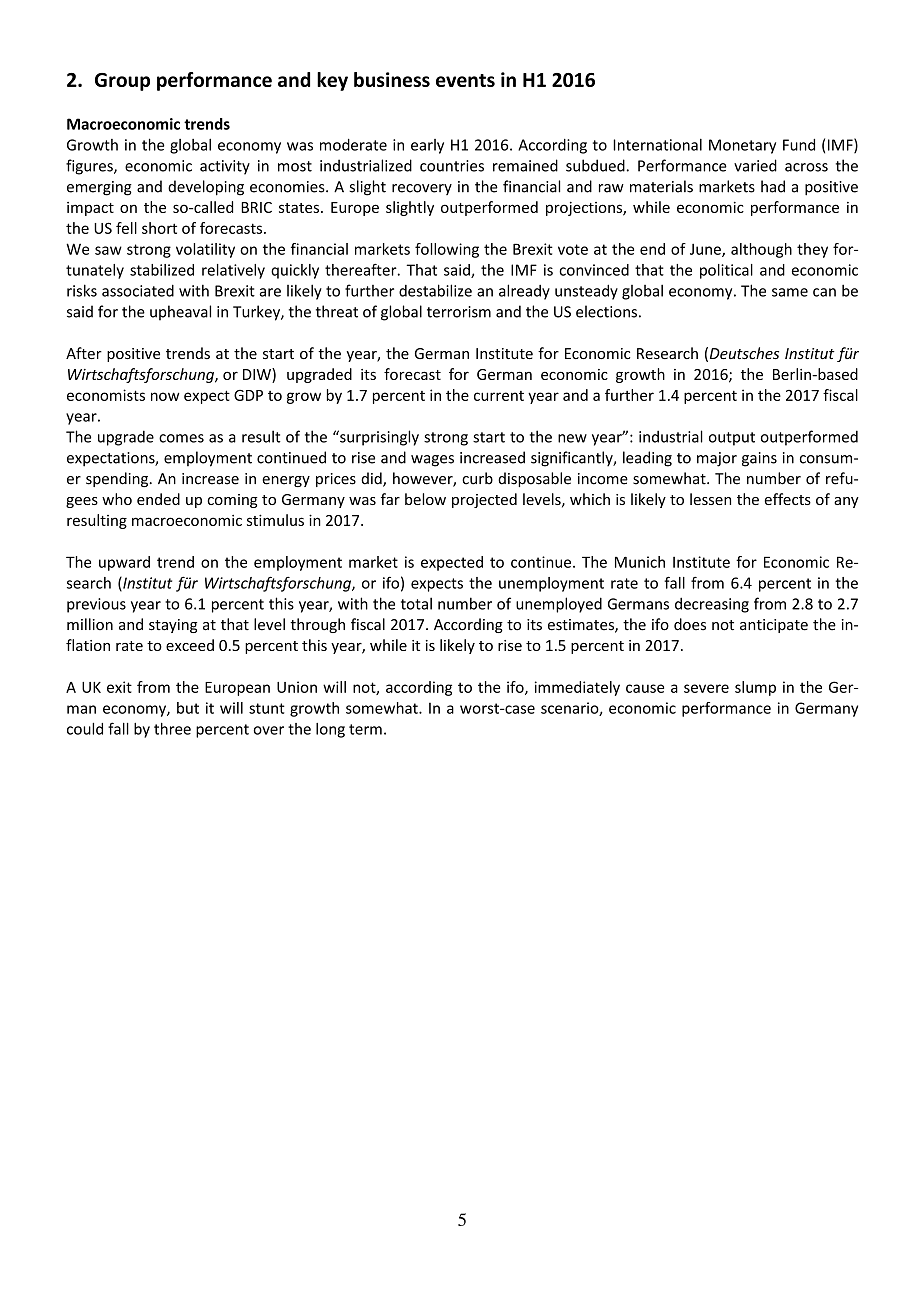 The width and height of the screenshot is (924, 1308). Describe the element at coordinates (365, 729) in the screenshot. I see `term` at that location.
